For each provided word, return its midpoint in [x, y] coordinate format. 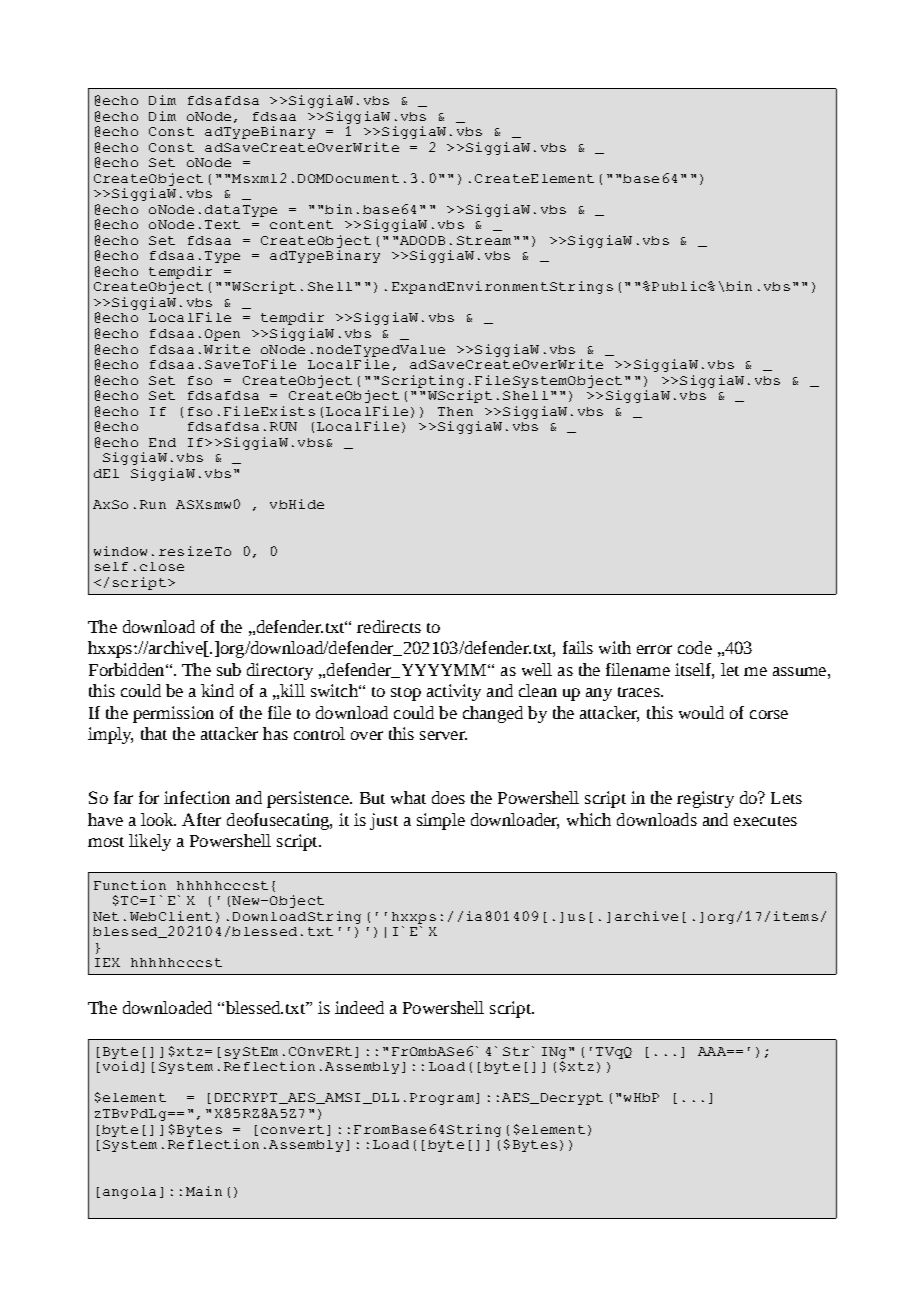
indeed [359, 1007]
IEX [107, 962]
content [301, 224]
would [701, 712]
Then [455, 411]
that [154, 733]
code [695, 647]
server [443, 735]
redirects [389, 626]
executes [765, 821]
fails [578, 647]
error [654, 649]
